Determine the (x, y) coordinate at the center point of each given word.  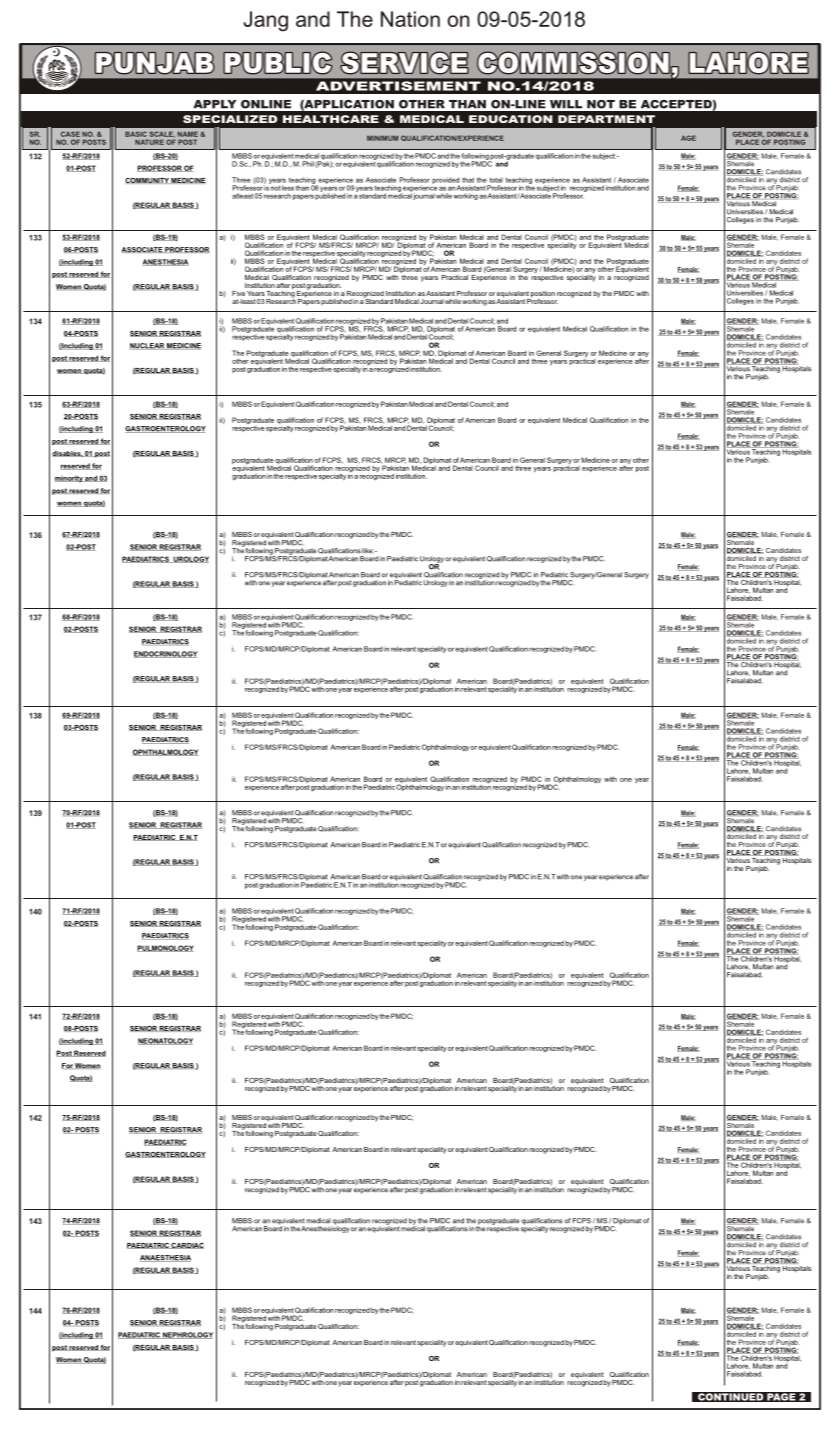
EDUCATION (511, 119)
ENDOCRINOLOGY (166, 654)
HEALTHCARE (331, 119)
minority (69, 478)
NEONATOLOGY (165, 1041)
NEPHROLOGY (187, 1335)
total (496, 180)
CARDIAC (187, 1246)
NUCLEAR (148, 346)
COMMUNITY (148, 181)
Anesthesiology (325, 1228)
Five (238, 293)
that (468, 180)
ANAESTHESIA (165, 1258)
